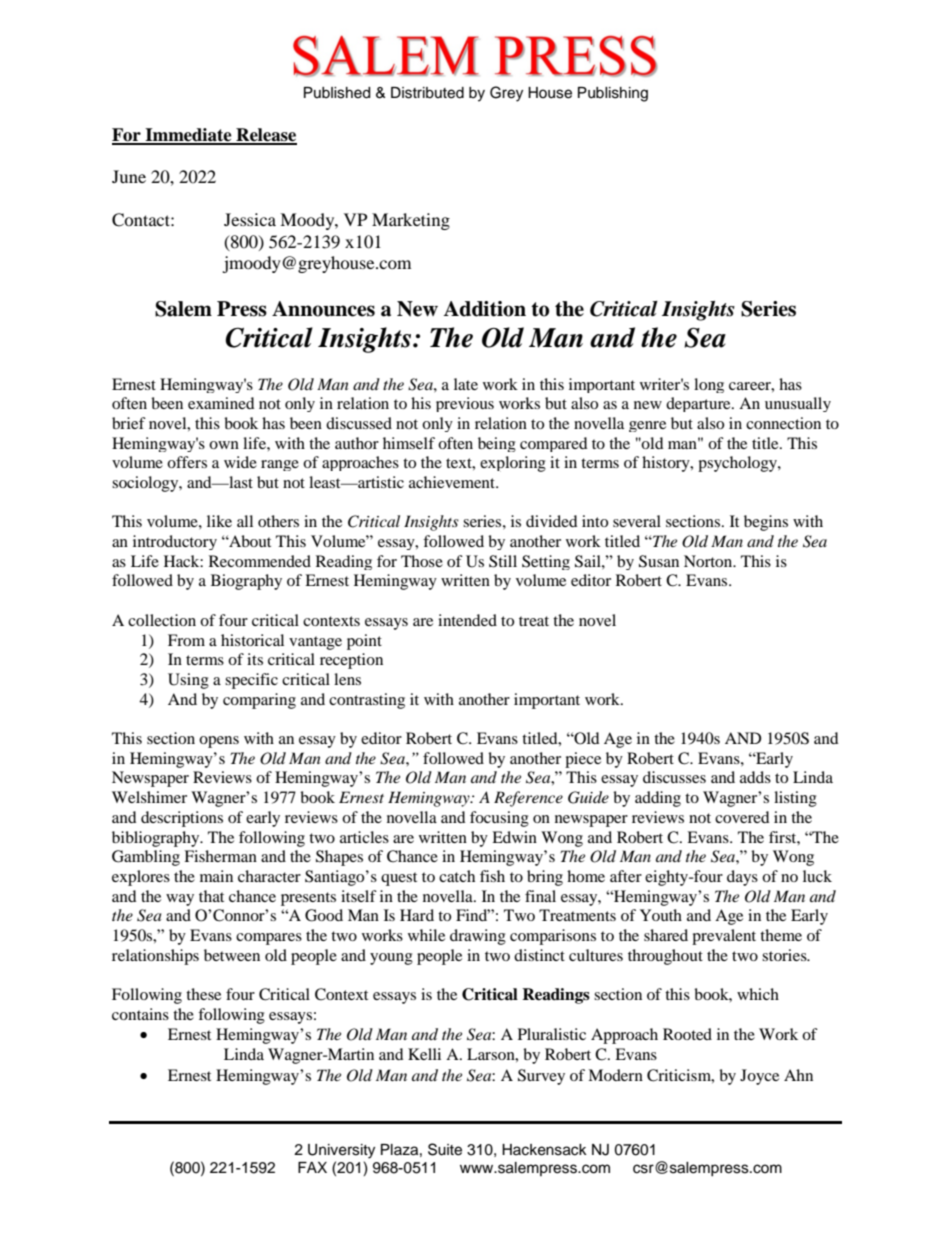  What do you see at coordinates (667, 464) in the screenshot?
I see `history` at bounding box center [667, 464].
